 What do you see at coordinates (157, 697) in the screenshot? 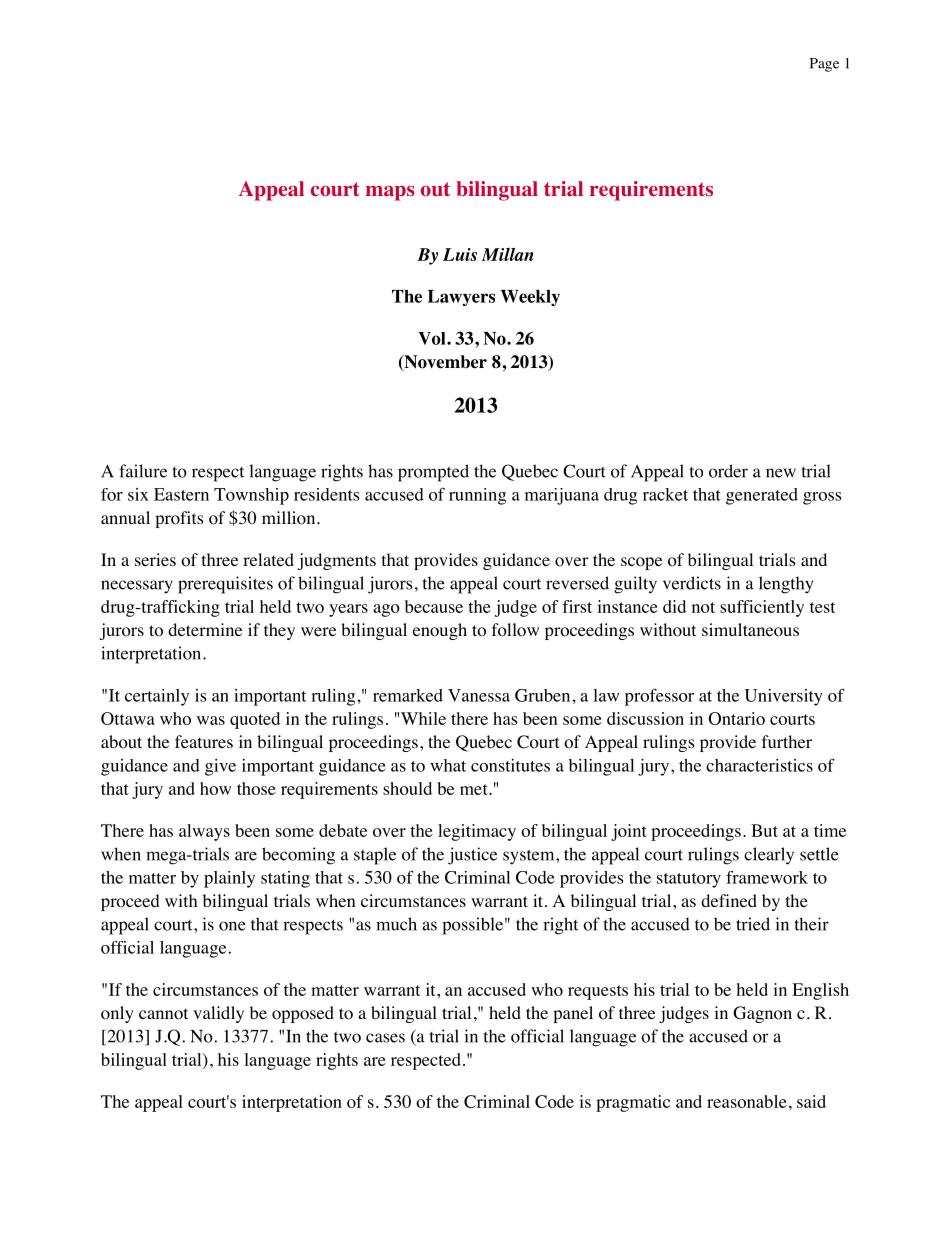
I see `certainly` at bounding box center [157, 697].
